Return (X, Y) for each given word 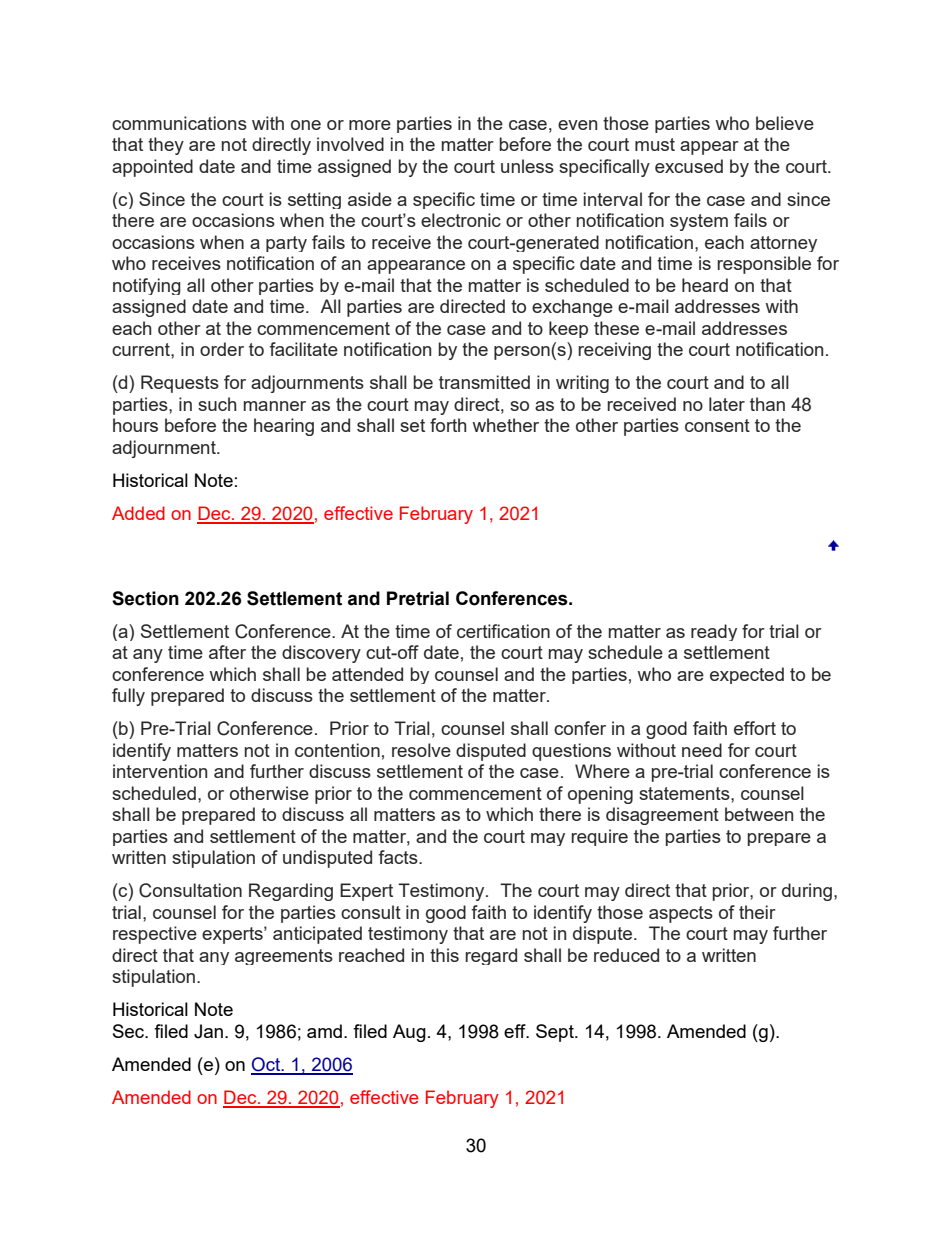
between (759, 814)
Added (138, 513)
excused (689, 166)
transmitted (484, 382)
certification (503, 631)
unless (527, 166)
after (227, 652)
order (222, 349)
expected (747, 675)
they (166, 146)
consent (717, 425)
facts (399, 857)
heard (705, 285)
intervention (160, 771)
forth (448, 425)
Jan (208, 1031)
